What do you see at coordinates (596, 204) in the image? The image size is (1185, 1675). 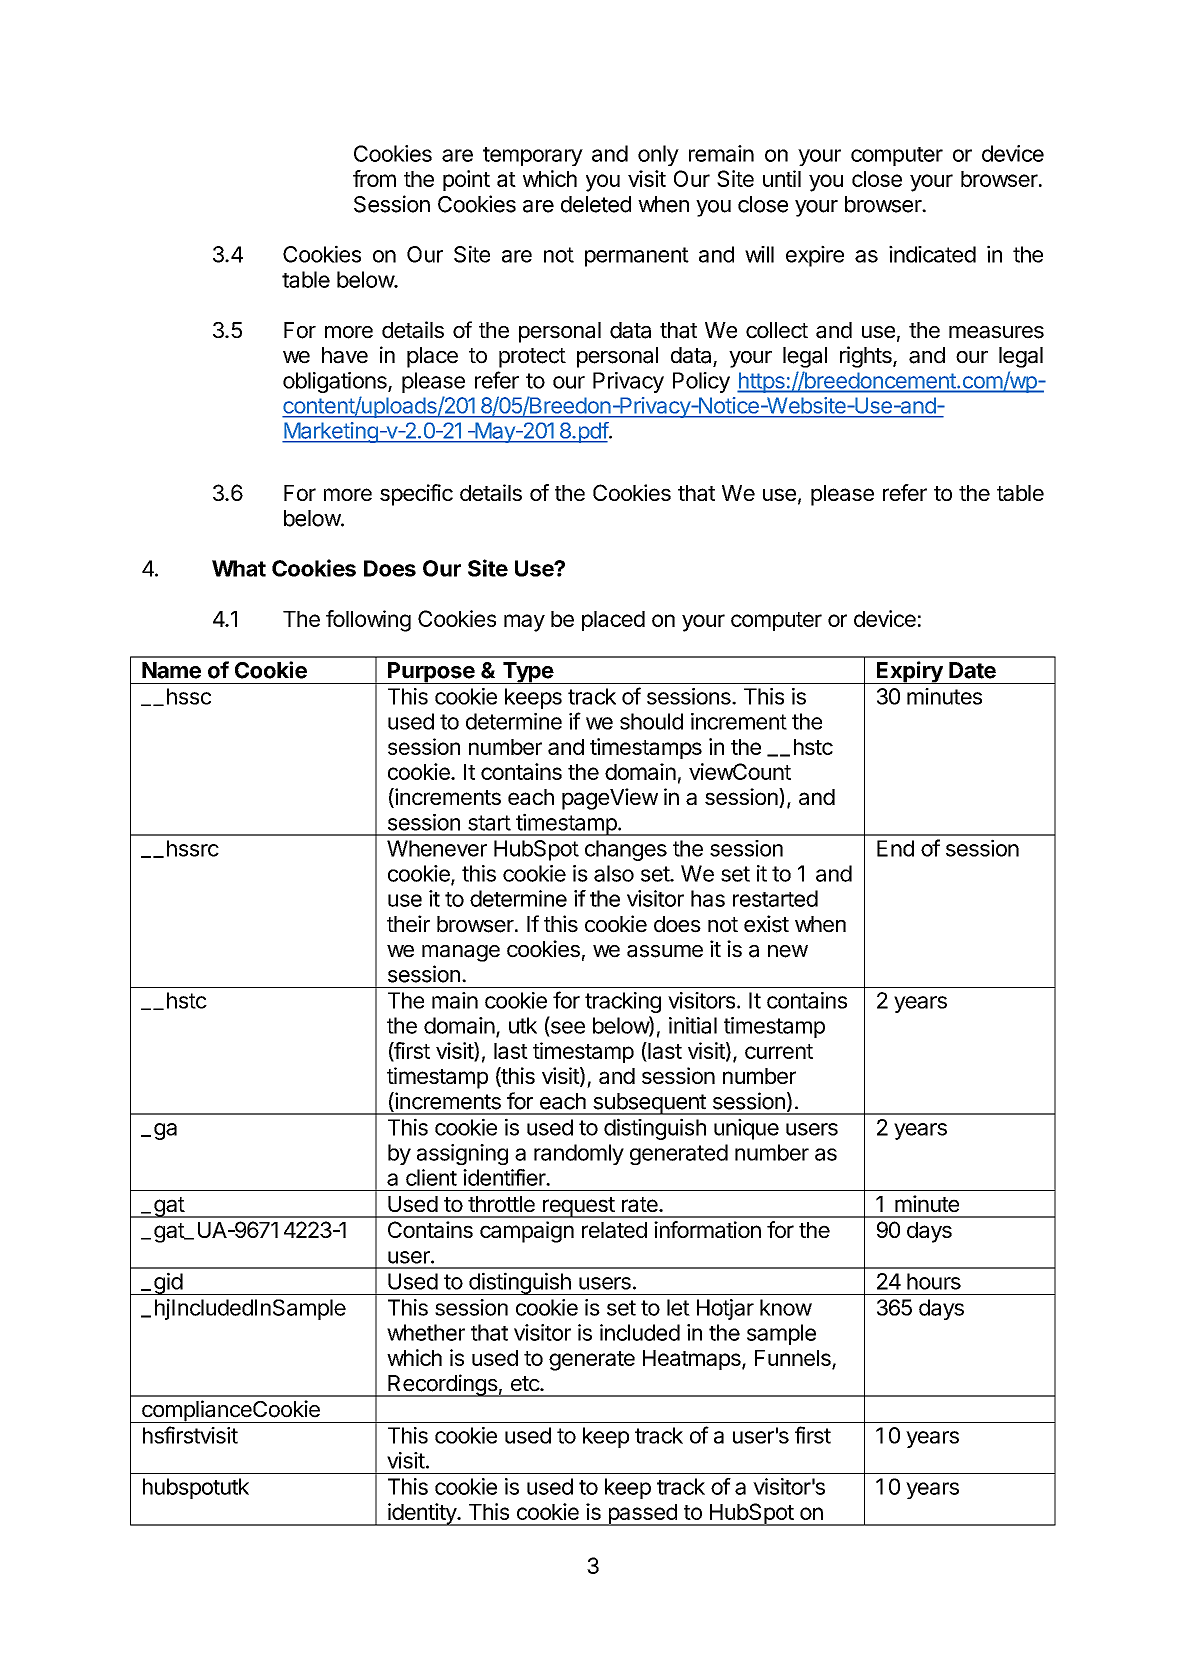 I see `deleted` at bounding box center [596, 204].
